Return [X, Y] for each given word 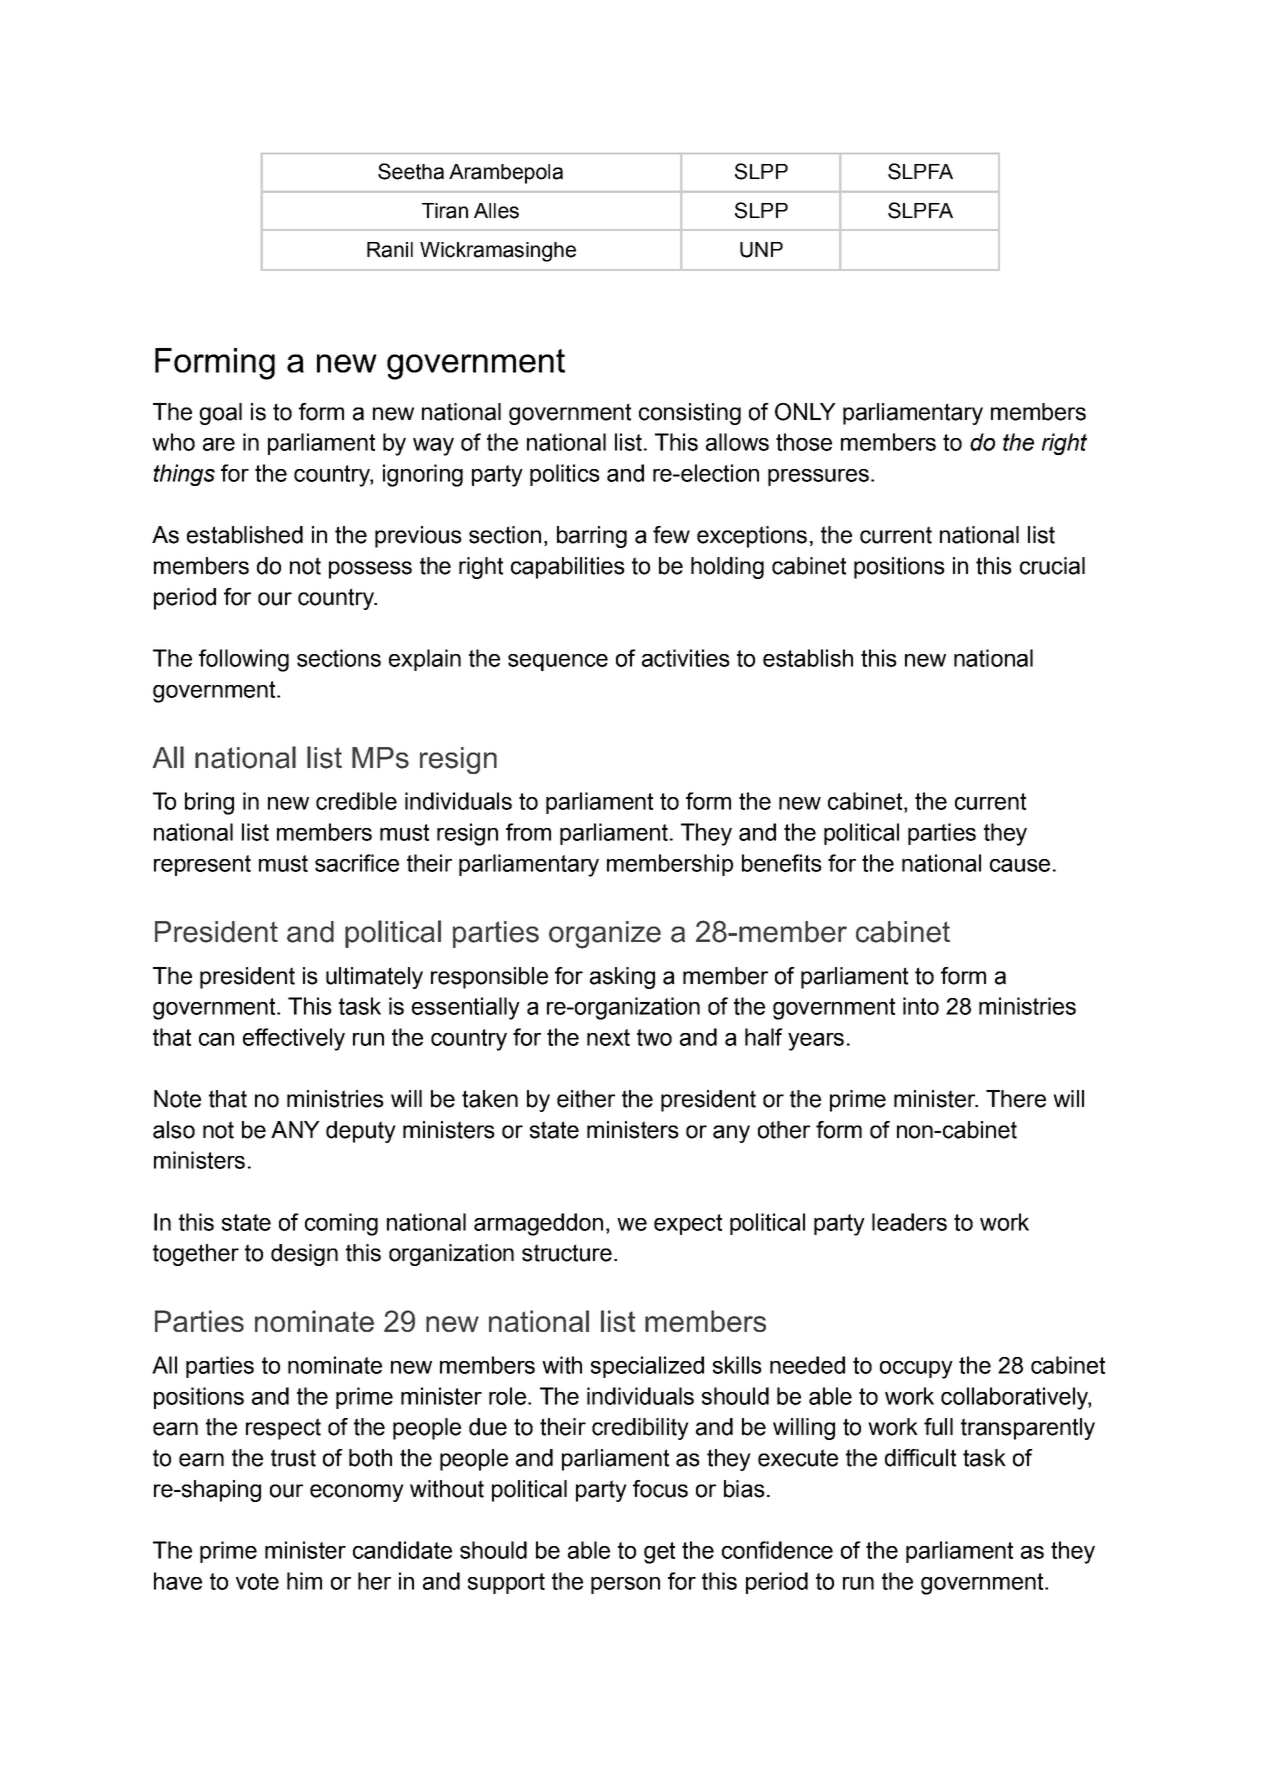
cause [1020, 865]
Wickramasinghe [498, 252]
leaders [909, 1222]
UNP [761, 250]
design [304, 1255]
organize [605, 935]
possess [370, 570]
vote [257, 1581]
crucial [1052, 566]
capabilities [568, 568]
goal [220, 414]
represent [202, 865]
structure [567, 1253]
